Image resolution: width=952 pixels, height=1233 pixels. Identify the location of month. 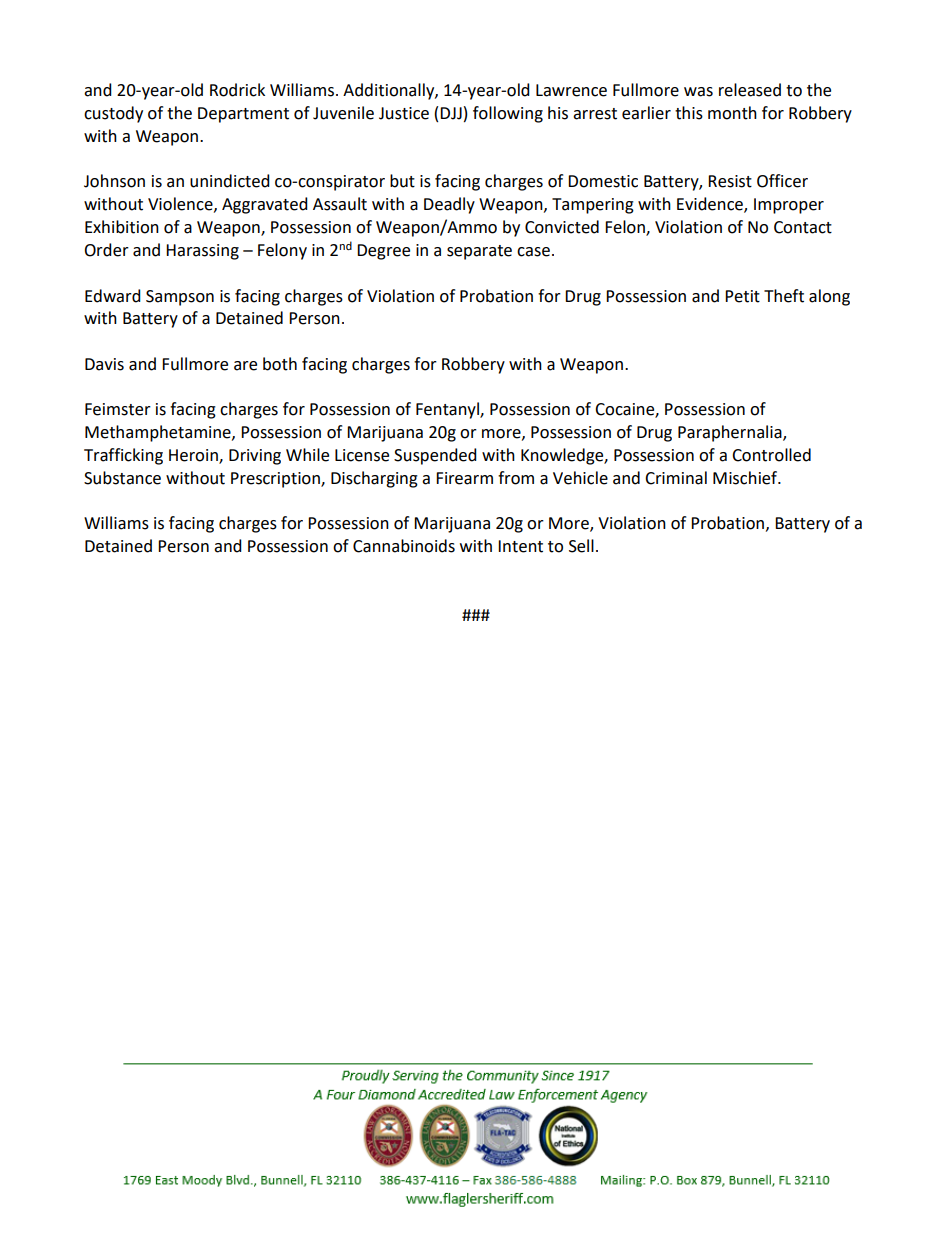
(732, 113).
